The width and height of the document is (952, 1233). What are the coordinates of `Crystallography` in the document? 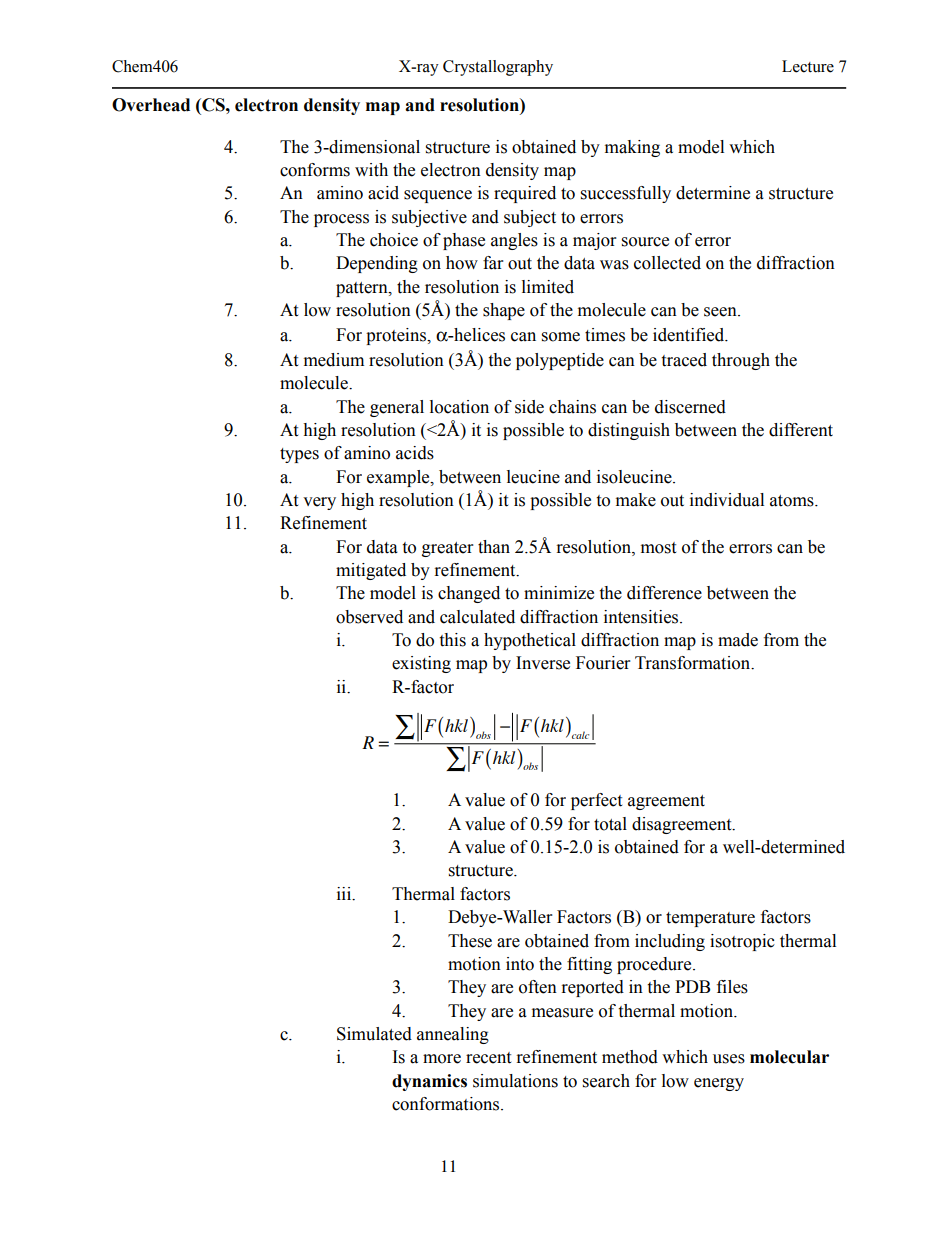 It's located at (498, 68).
